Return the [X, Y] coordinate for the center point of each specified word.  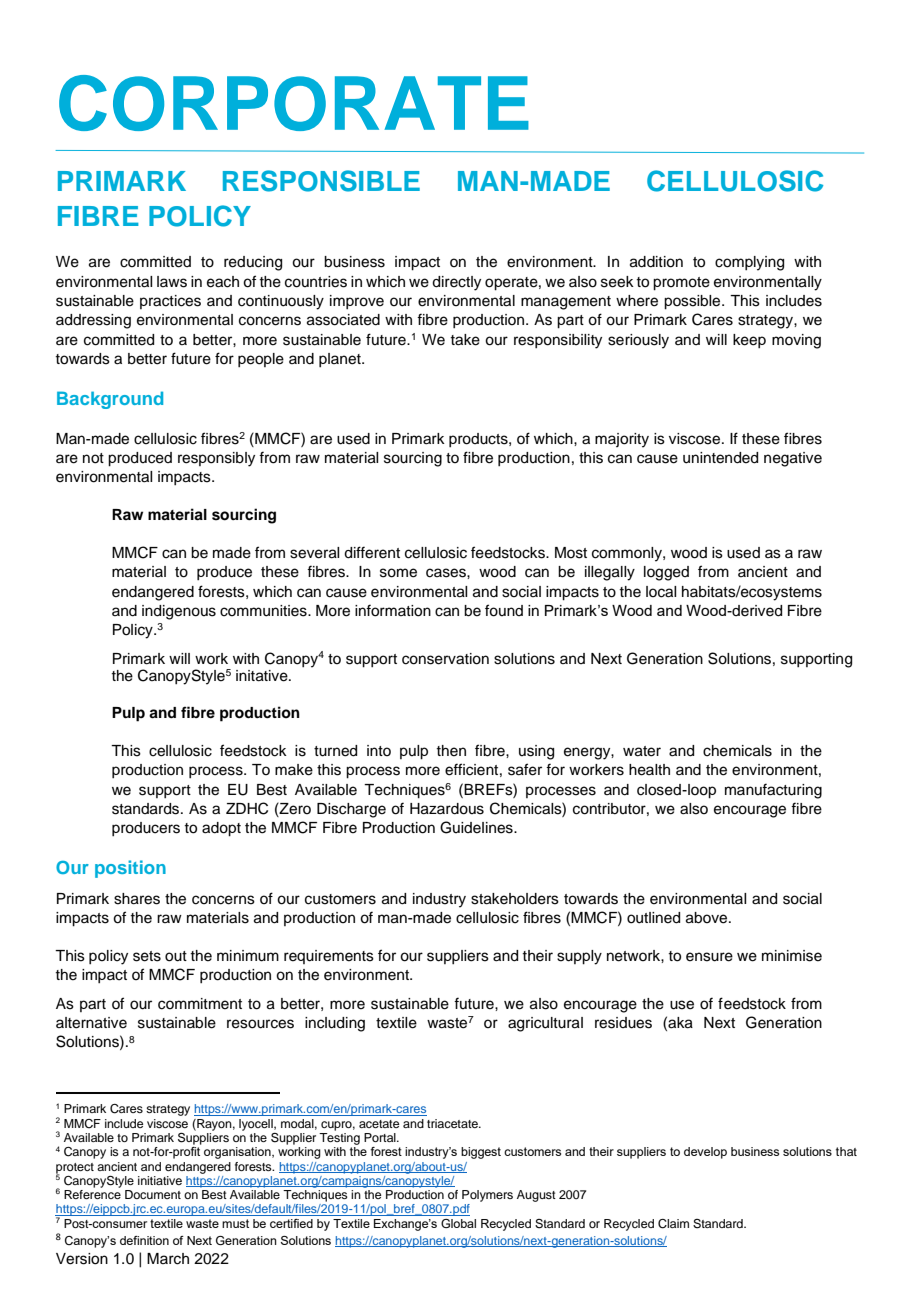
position [130, 869]
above [708, 918]
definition [144, 1240]
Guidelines [477, 827]
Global [458, 1223]
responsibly [216, 459]
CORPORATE [294, 103]
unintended [720, 458]
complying [749, 263]
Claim [673, 1224]
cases [447, 573]
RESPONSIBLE [321, 181]
